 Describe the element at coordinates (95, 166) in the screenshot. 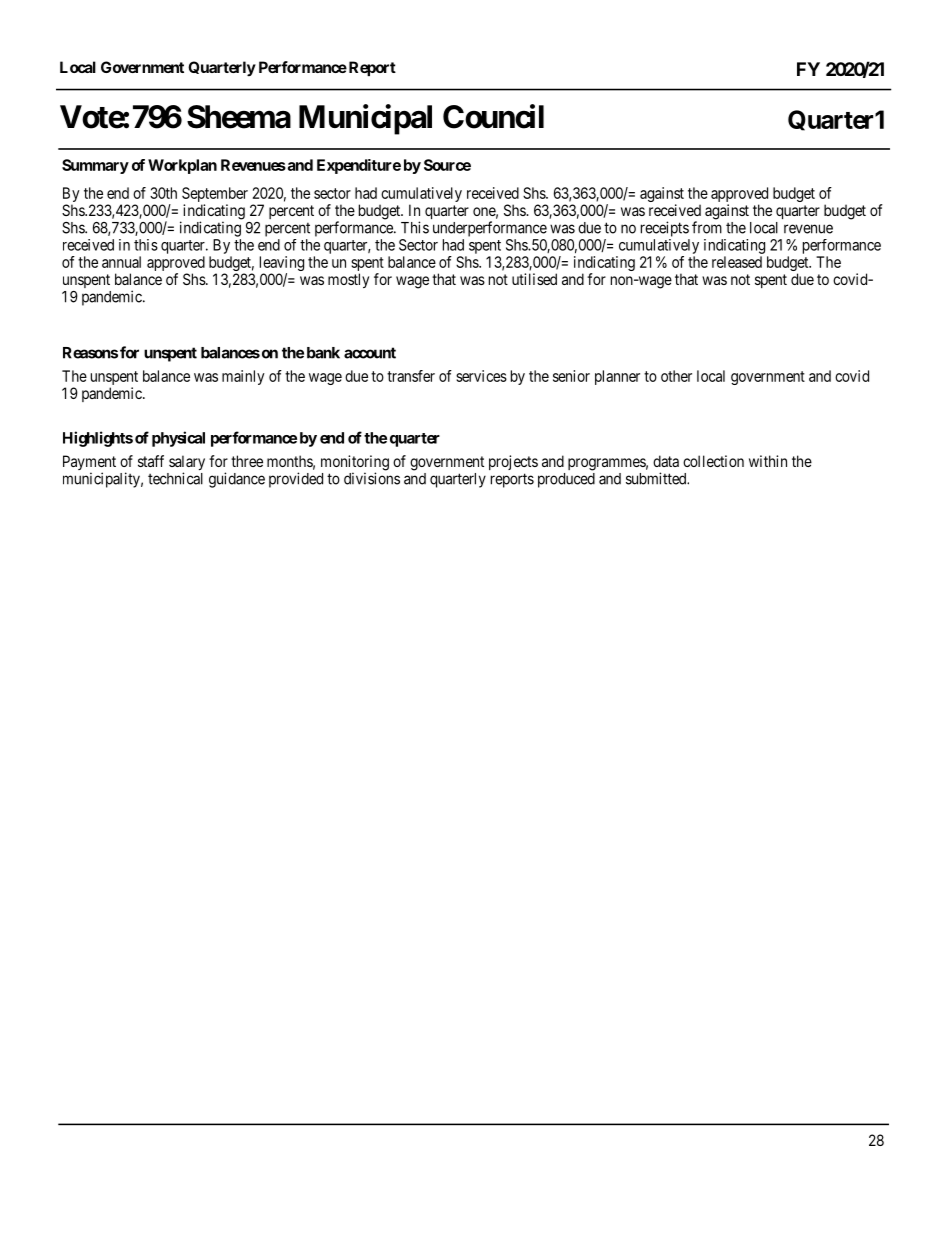

I see `Summary` at that location.
